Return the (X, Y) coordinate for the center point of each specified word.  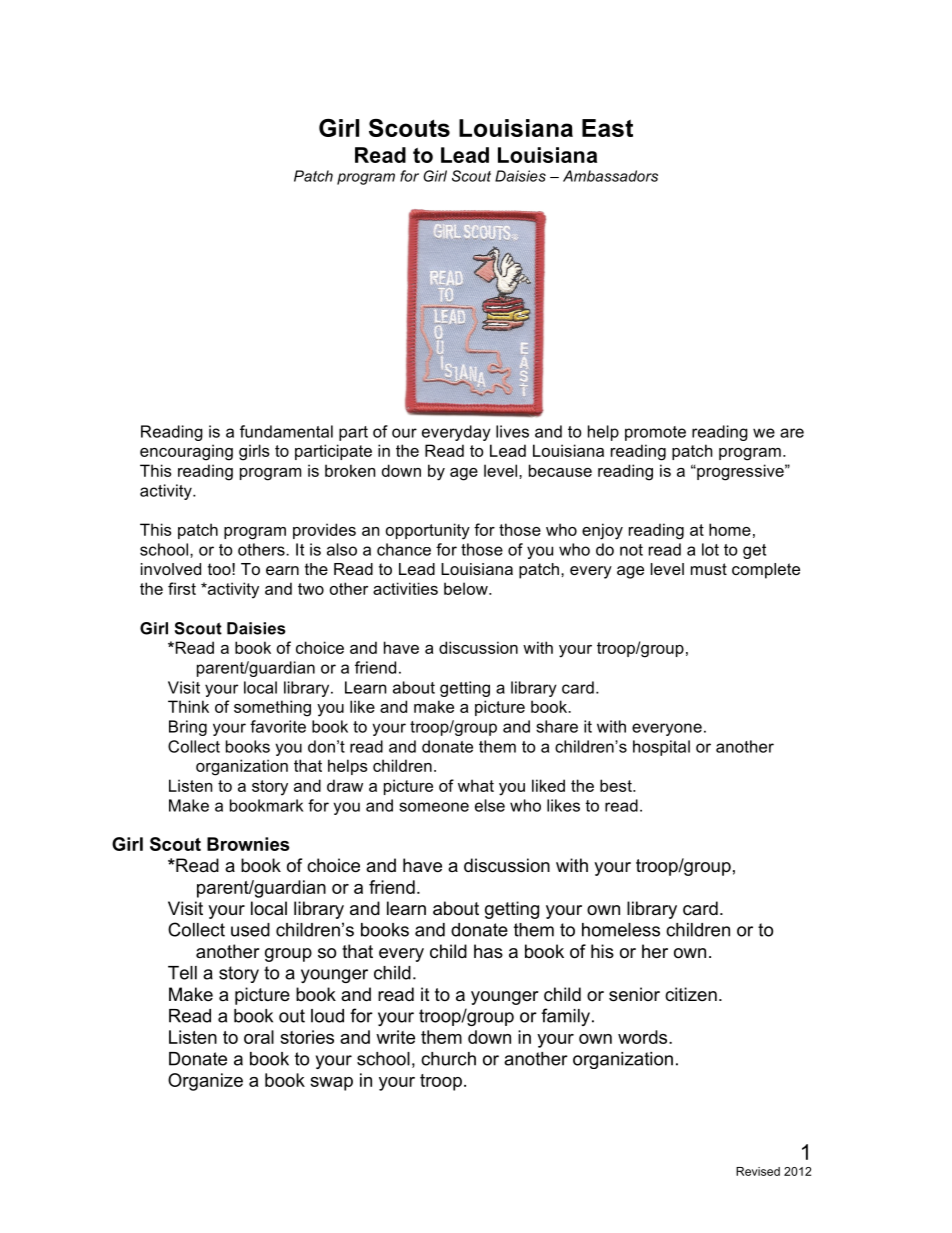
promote (655, 433)
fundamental (286, 431)
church (448, 1059)
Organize (205, 1082)
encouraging (186, 452)
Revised (758, 1171)
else (490, 805)
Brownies (248, 844)
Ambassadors (610, 176)
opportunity (428, 531)
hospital (661, 748)
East (607, 128)
